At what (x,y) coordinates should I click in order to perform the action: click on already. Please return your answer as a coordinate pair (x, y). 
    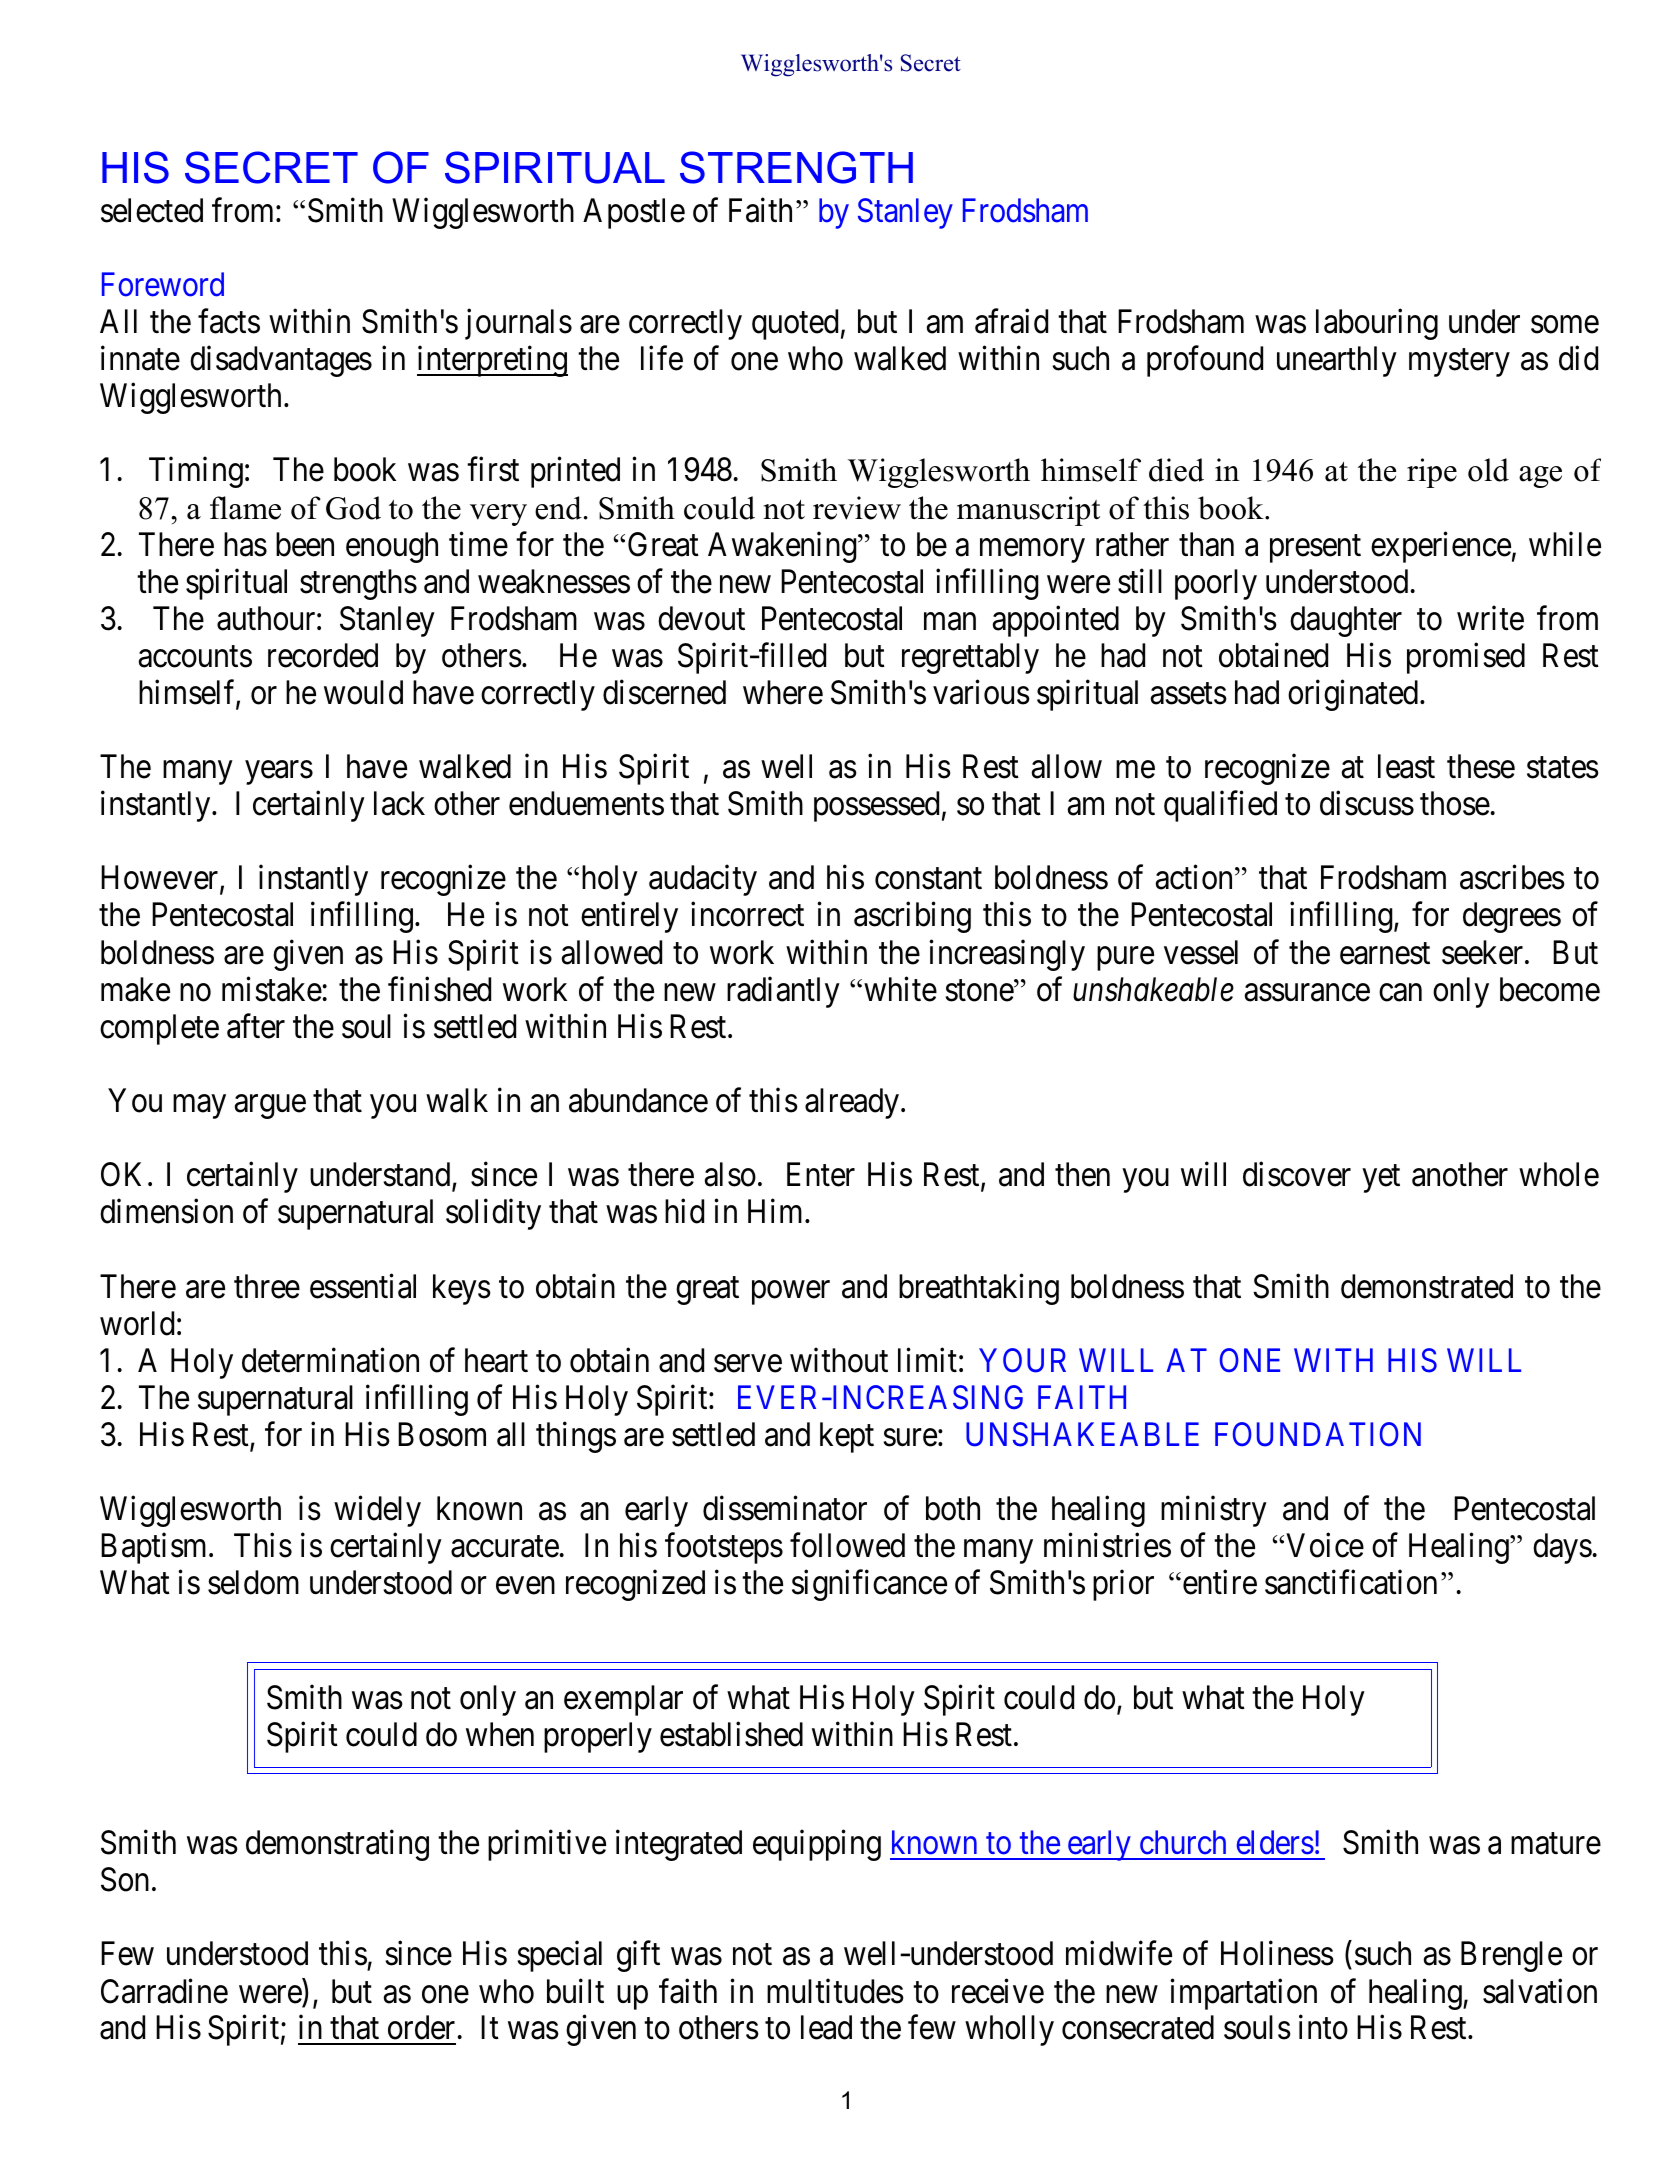
    Looking at the image, I should click on (855, 1103).
